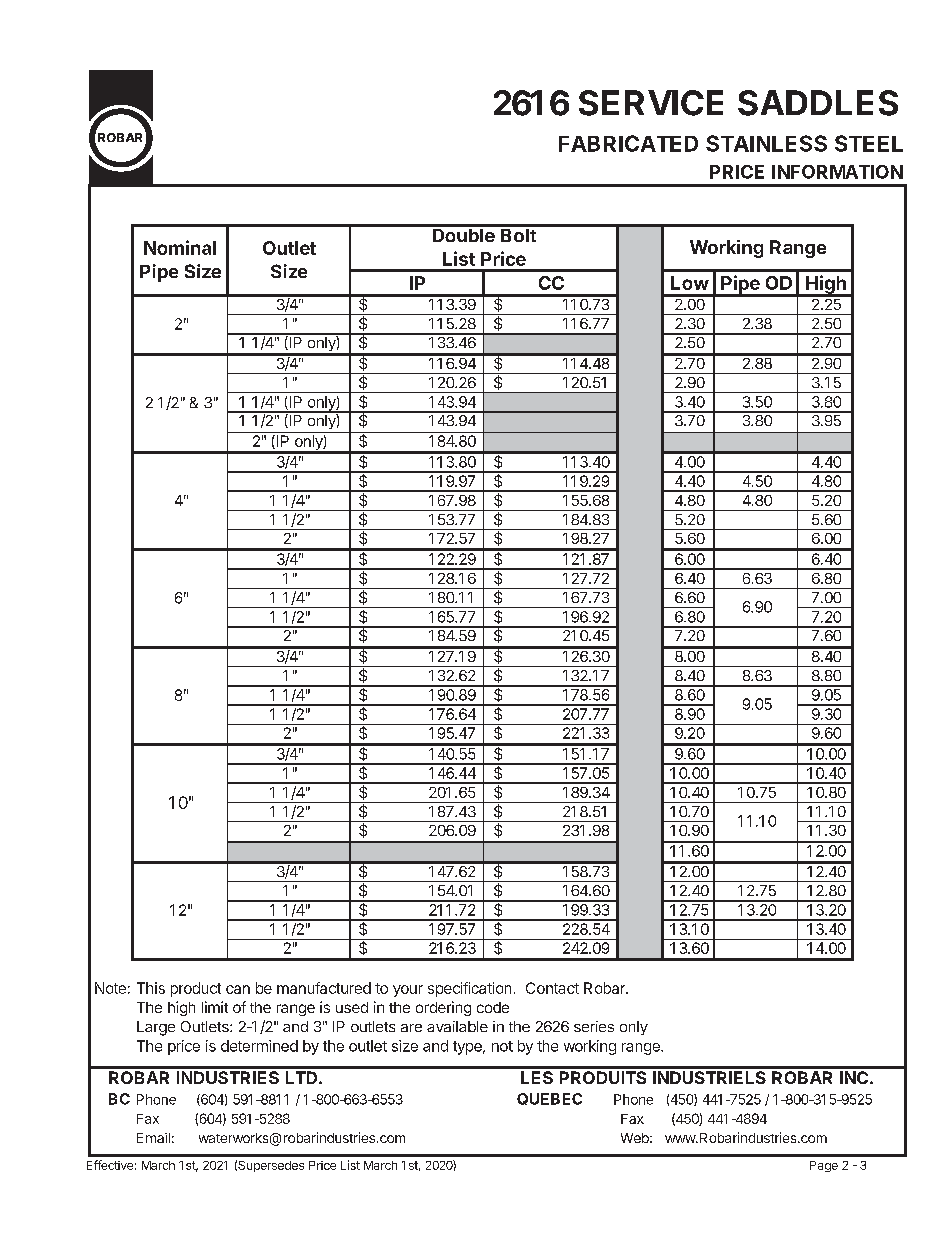 The height and width of the screenshot is (1233, 952). Describe the element at coordinates (628, 143) in the screenshot. I see `FABRICATED` at that location.
